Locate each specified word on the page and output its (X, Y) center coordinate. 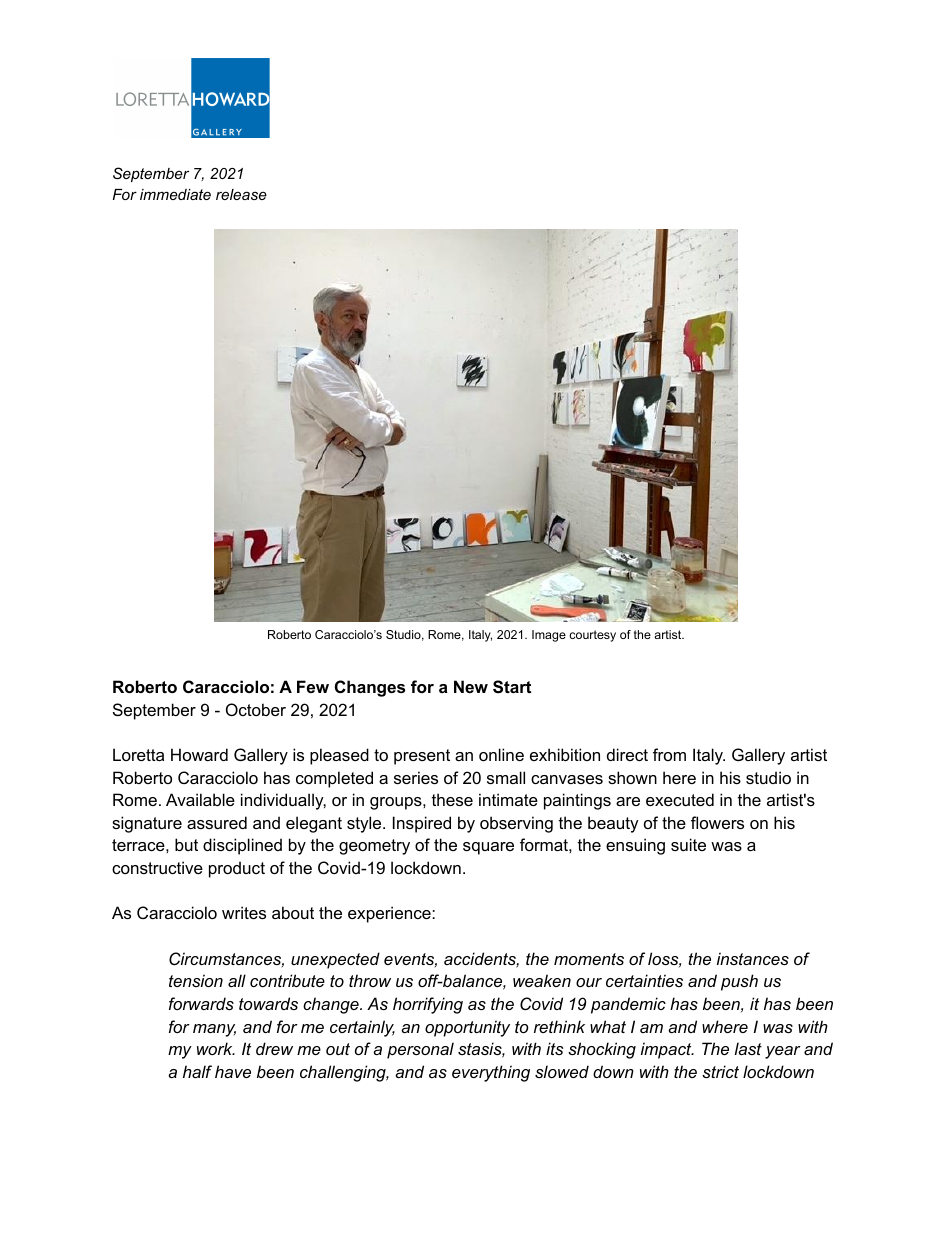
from (669, 754)
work (216, 1048)
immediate (175, 194)
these (452, 799)
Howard (199, 754)
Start (512, 687)
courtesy (592, 636)
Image (549, 636)
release (241, 194)
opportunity (467, 1028)
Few (313, 686)
